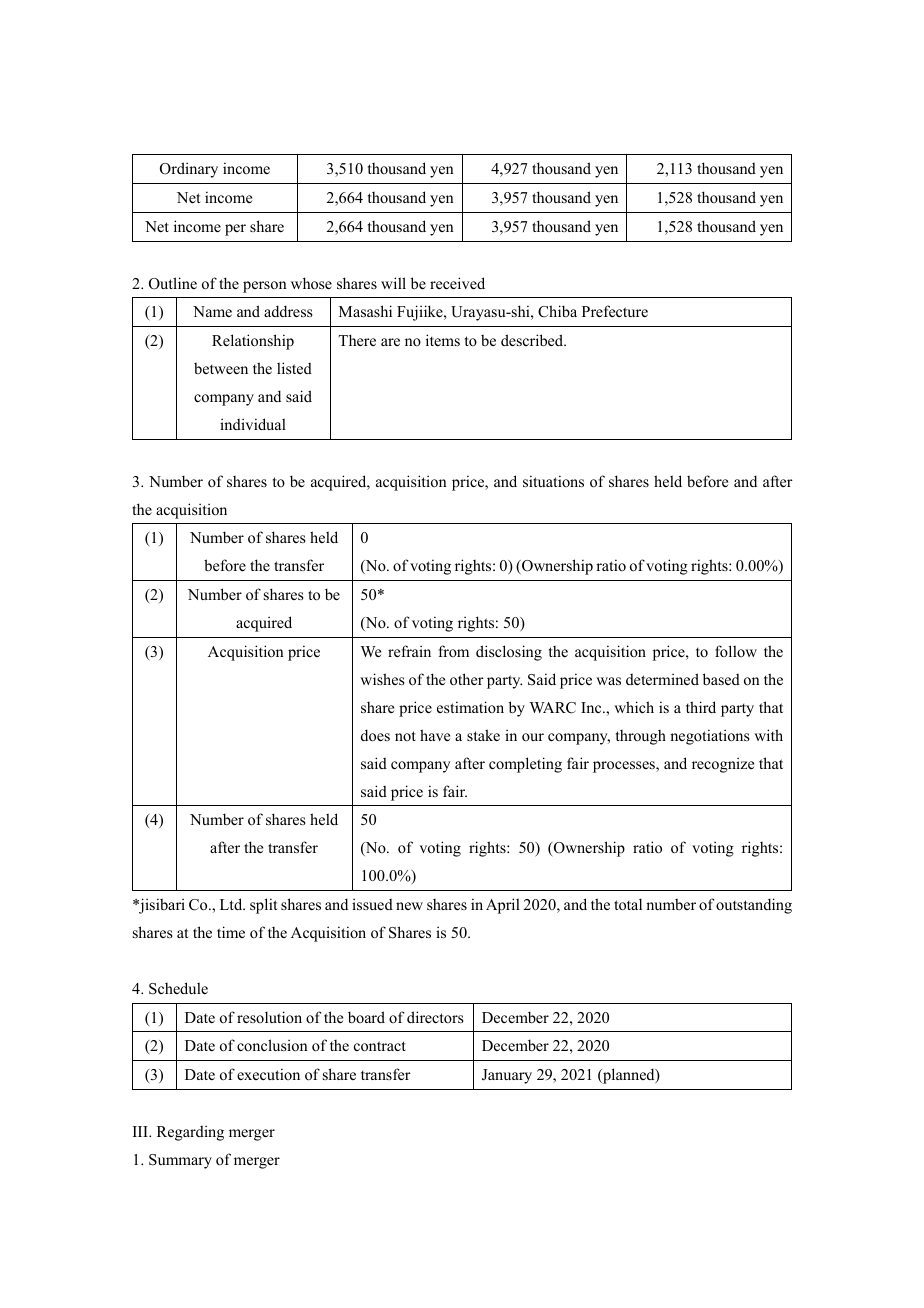  Describe the element at coordinates (382, 679) in the screenshot. I see `wishes` at that location.
